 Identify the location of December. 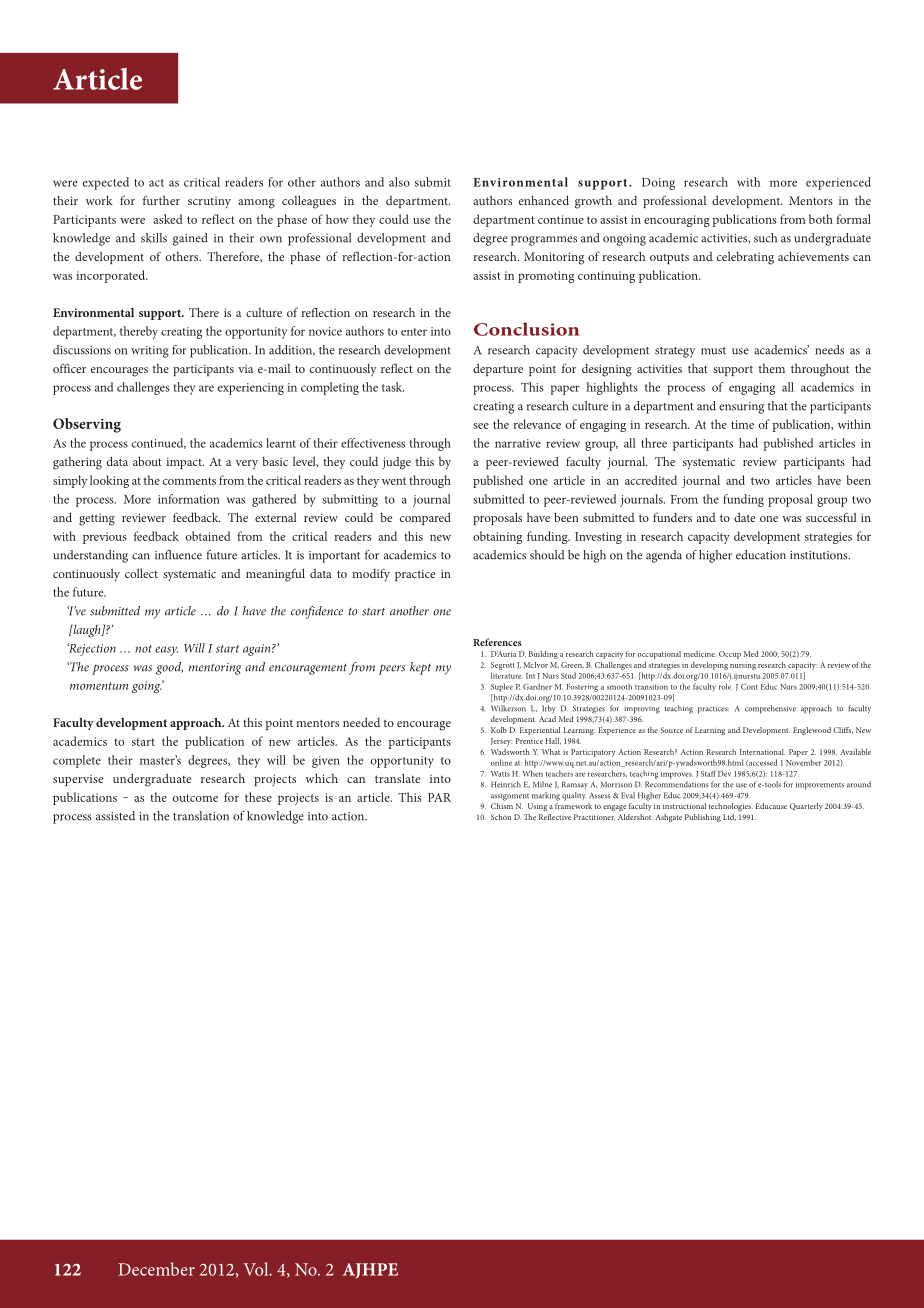
(156, 1269).
